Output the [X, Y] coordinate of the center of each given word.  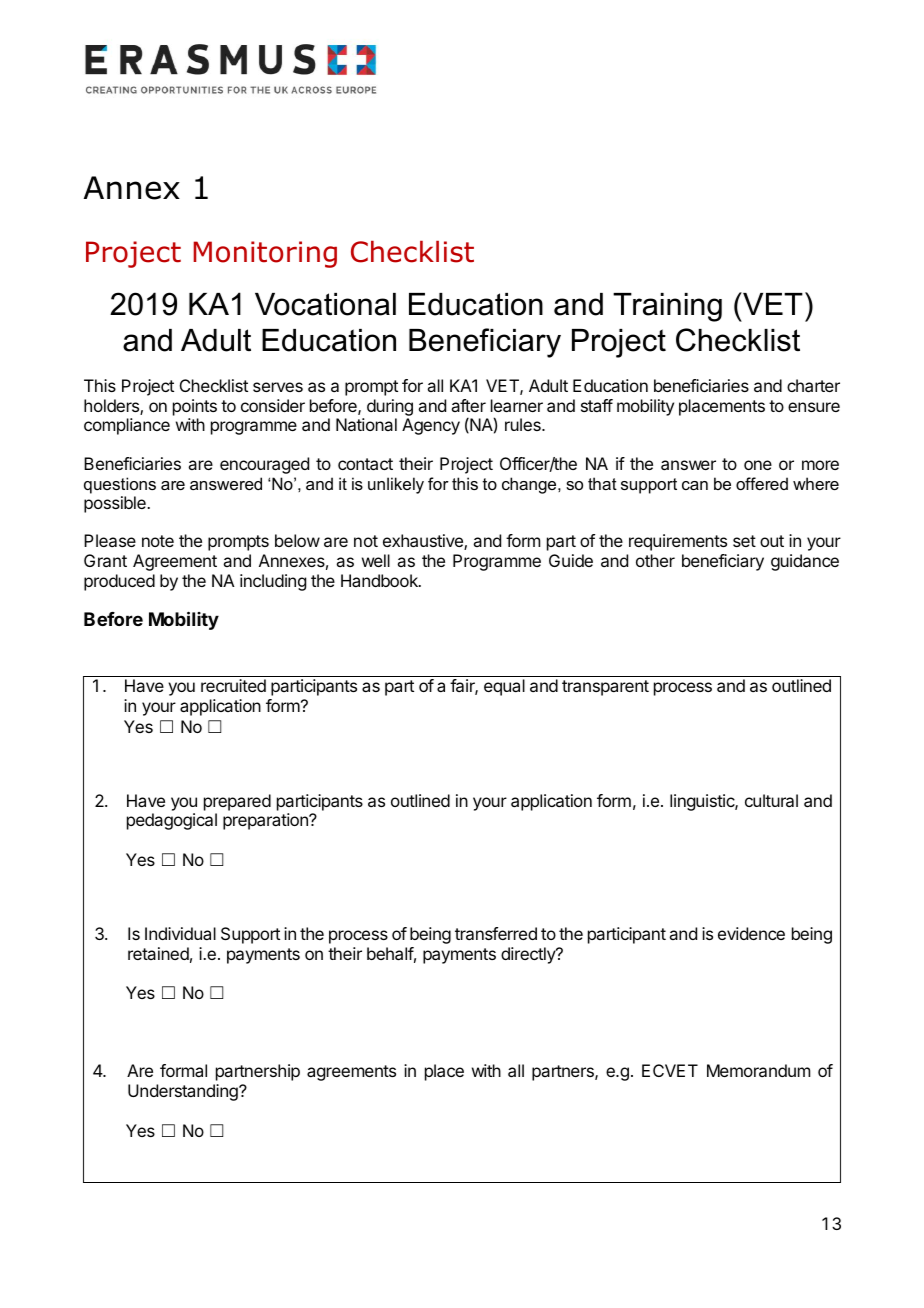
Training [667, 307]
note [158, 541]
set [744, 541]
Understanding [184, 1092]
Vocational [325, 304]
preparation [266, 821]
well [376, 560]
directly [529, 955]
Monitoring [265, 254]
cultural [771, 800]
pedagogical [172, 821]
